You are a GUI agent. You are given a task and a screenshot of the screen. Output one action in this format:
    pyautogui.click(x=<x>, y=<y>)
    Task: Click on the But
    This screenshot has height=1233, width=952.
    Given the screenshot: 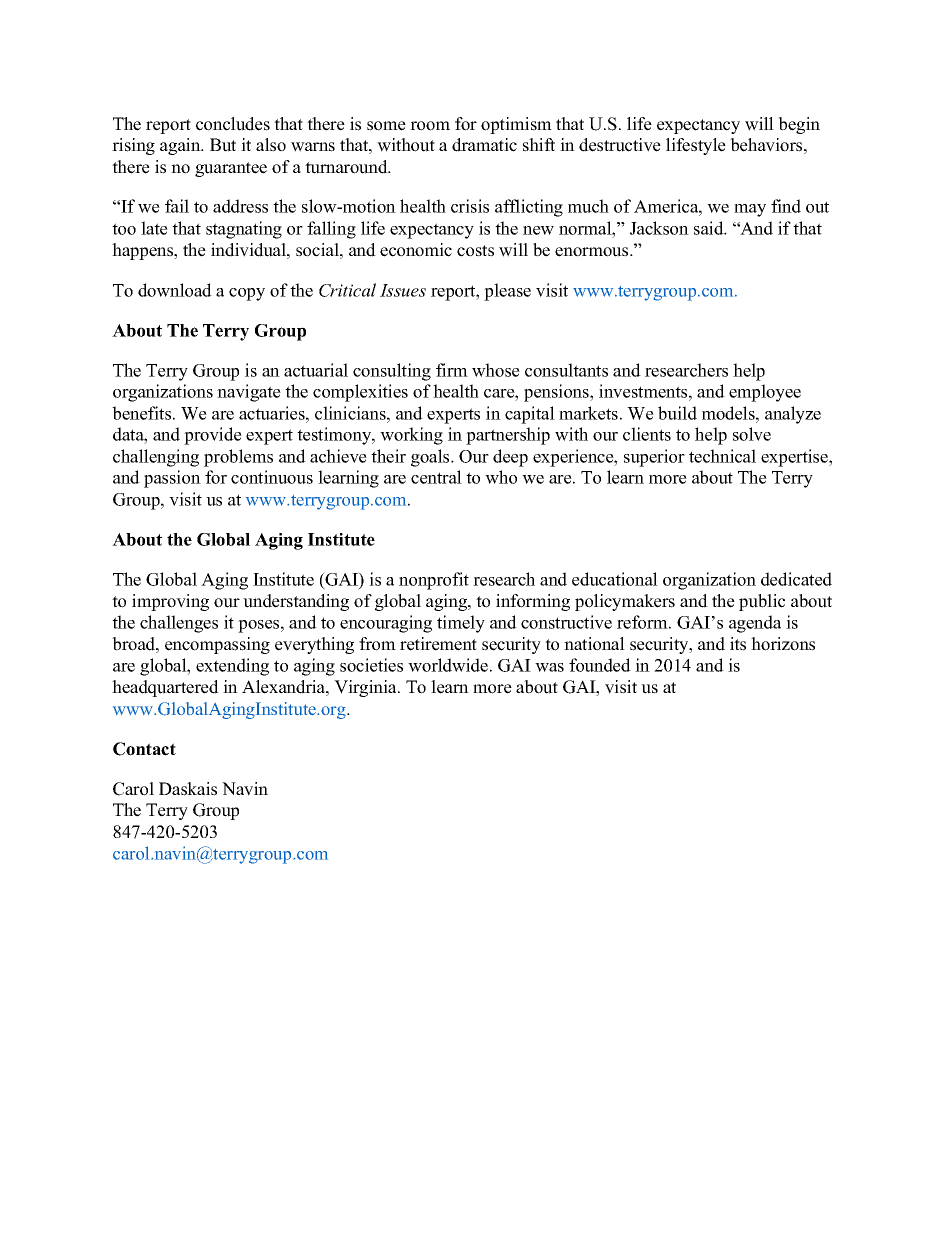 What is the action you would take?
    pyautogui.click(x=223, y=145)
